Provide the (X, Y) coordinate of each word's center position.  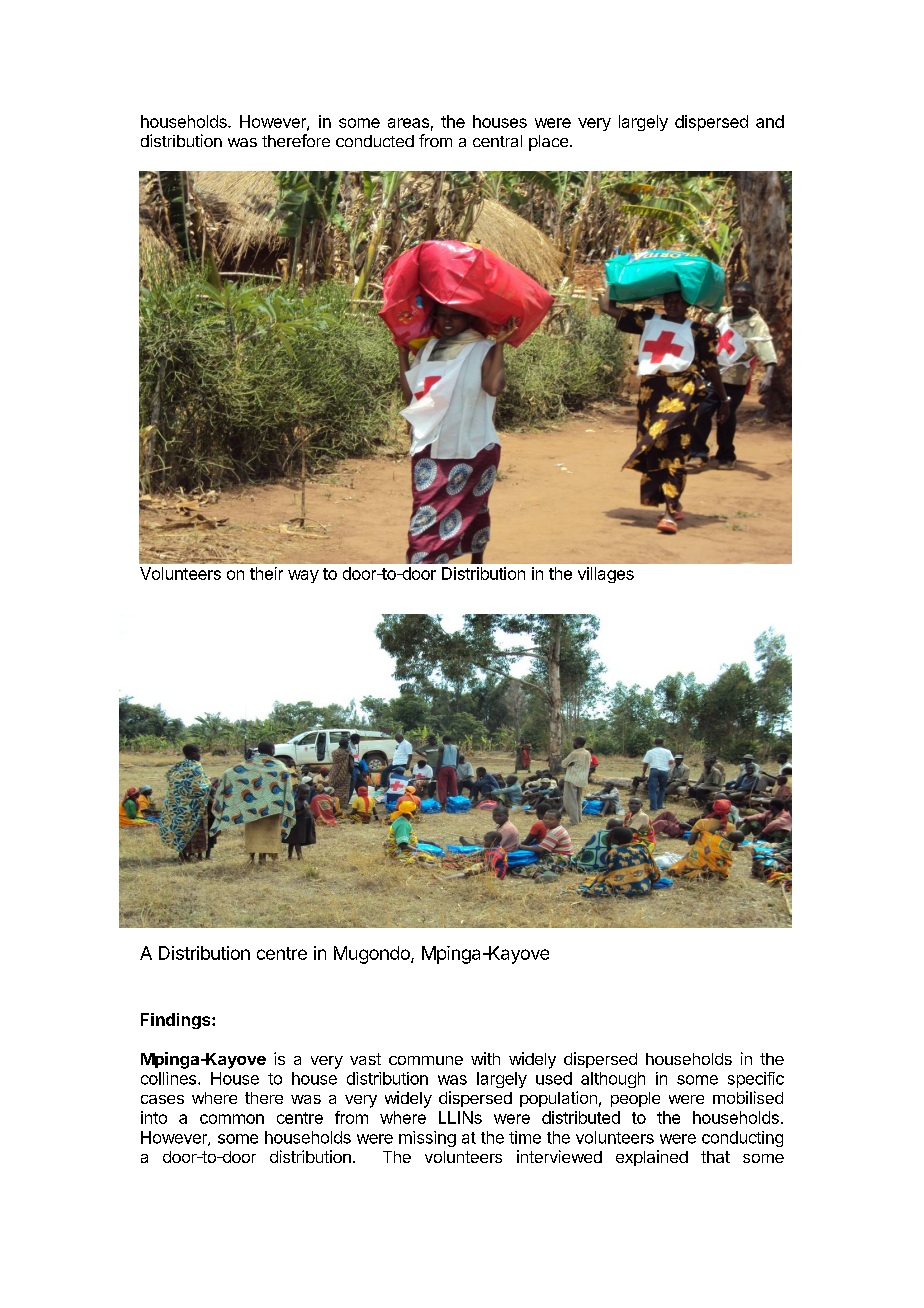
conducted (375, 141)
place (550, 143)
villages (606, 575)
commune (426, 1060)
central (497, 141)
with (485, 1058)
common (232, 1119)
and (770, 121)
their (266, 573)
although (613, 1080)
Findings (177, 1021)
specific (756, 1080)
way (303, 576)
